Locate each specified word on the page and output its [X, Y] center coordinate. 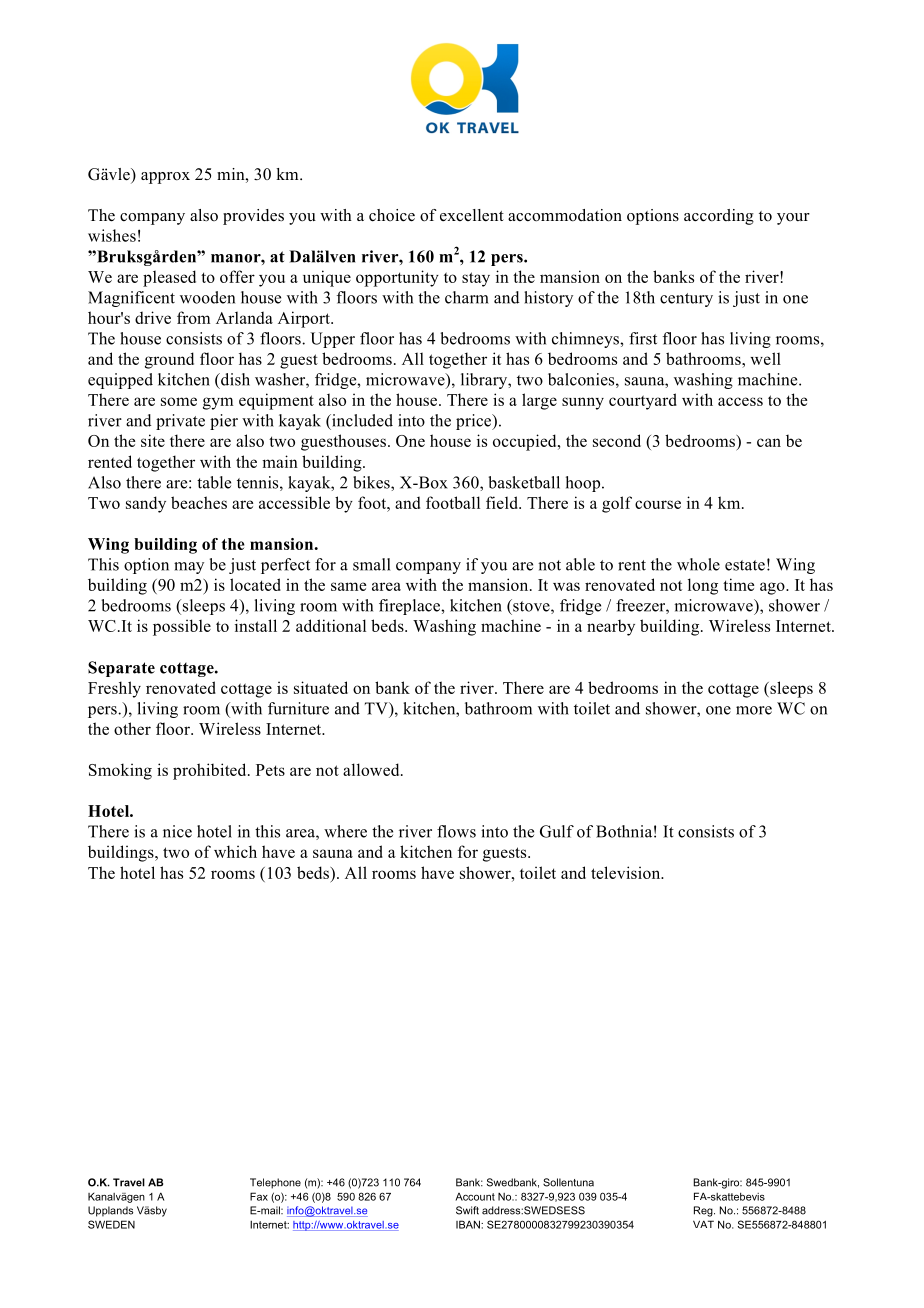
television [627, 872]
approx [165, 178]
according [719, 217]
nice [177, 831]
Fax [259, 1196]
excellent [472, 215]
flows [456, 831]
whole [698, 564]
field [503, 502]
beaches [199, 502]
